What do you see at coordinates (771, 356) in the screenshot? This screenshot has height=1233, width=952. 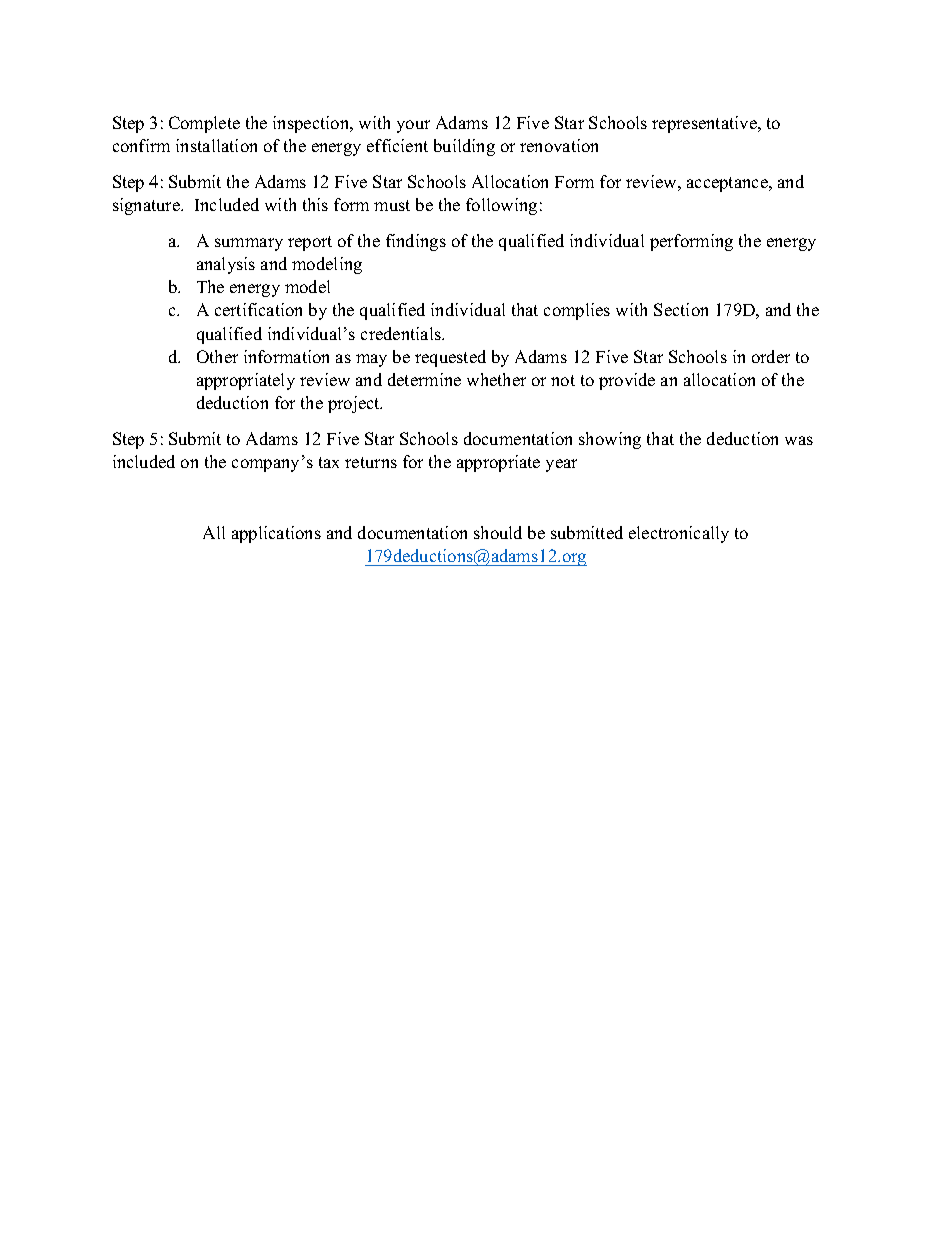 I see `order` at bounding box center [771, 356].
